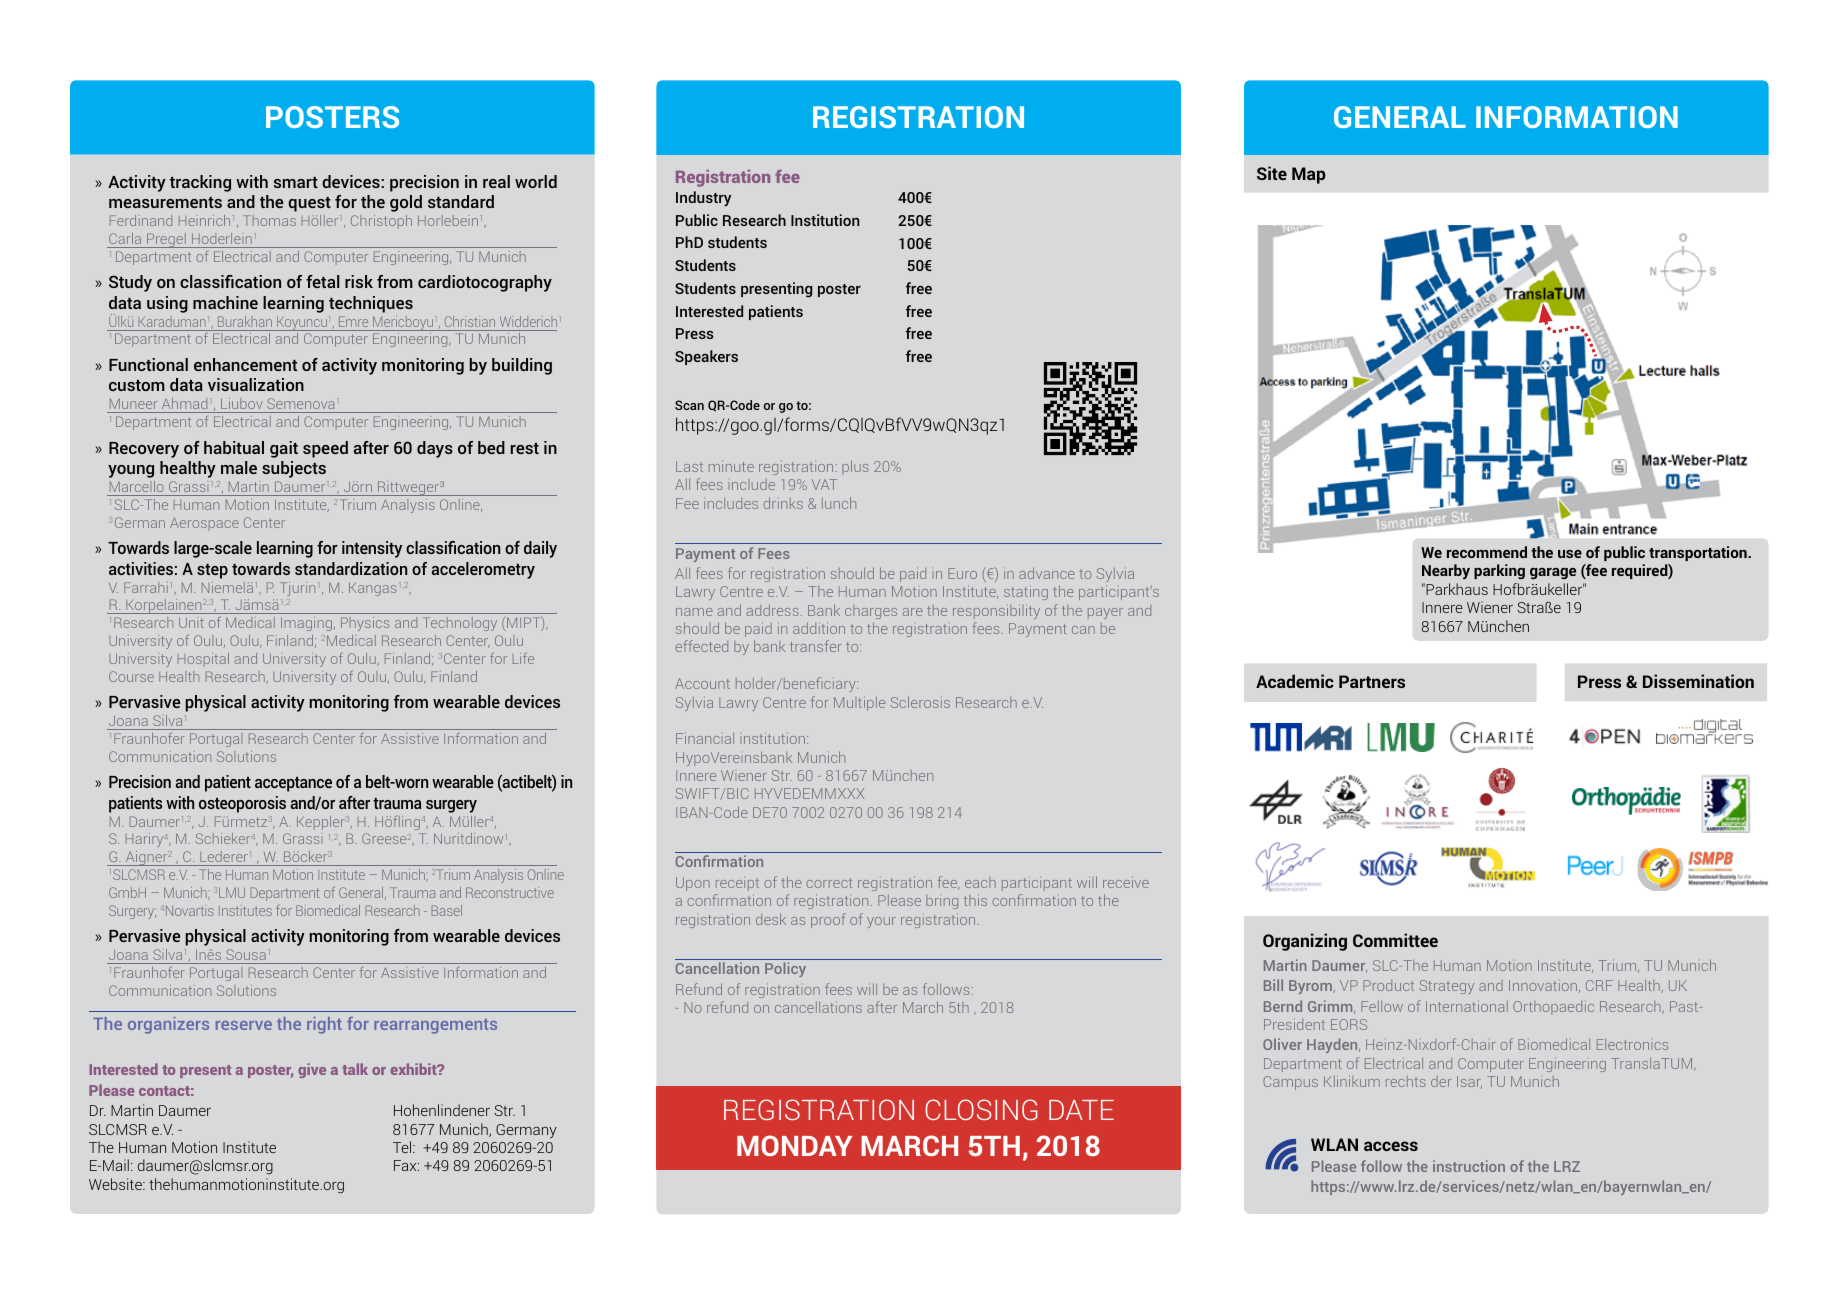  What do you see at coordinates (1309, 175) in the page?
I see `Map` at bounding box center [1309, 175].
